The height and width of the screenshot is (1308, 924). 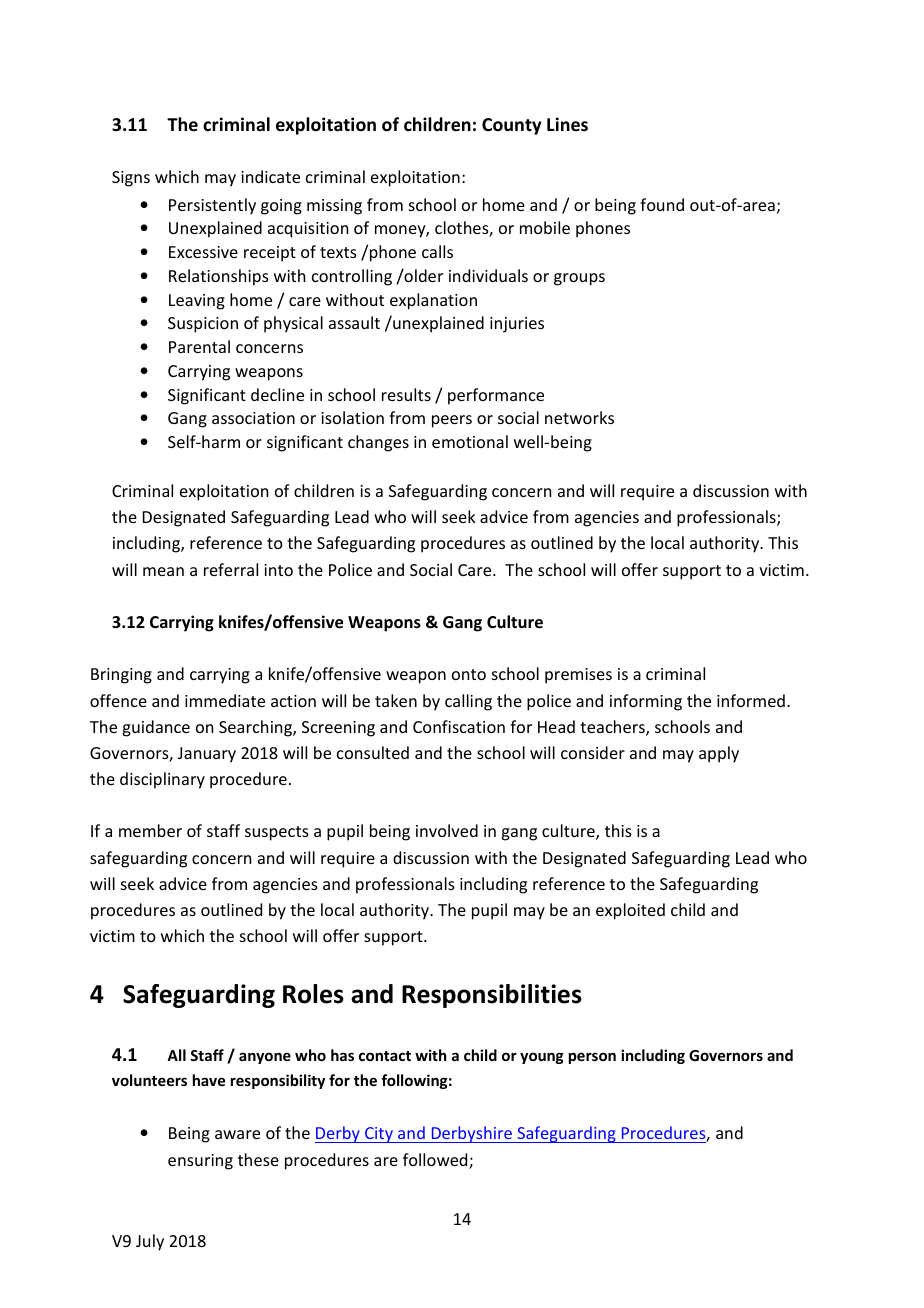 What do you see at coordinates (253, 418) in the screenshot?
I see `association` at bounding box center [253, 418].
